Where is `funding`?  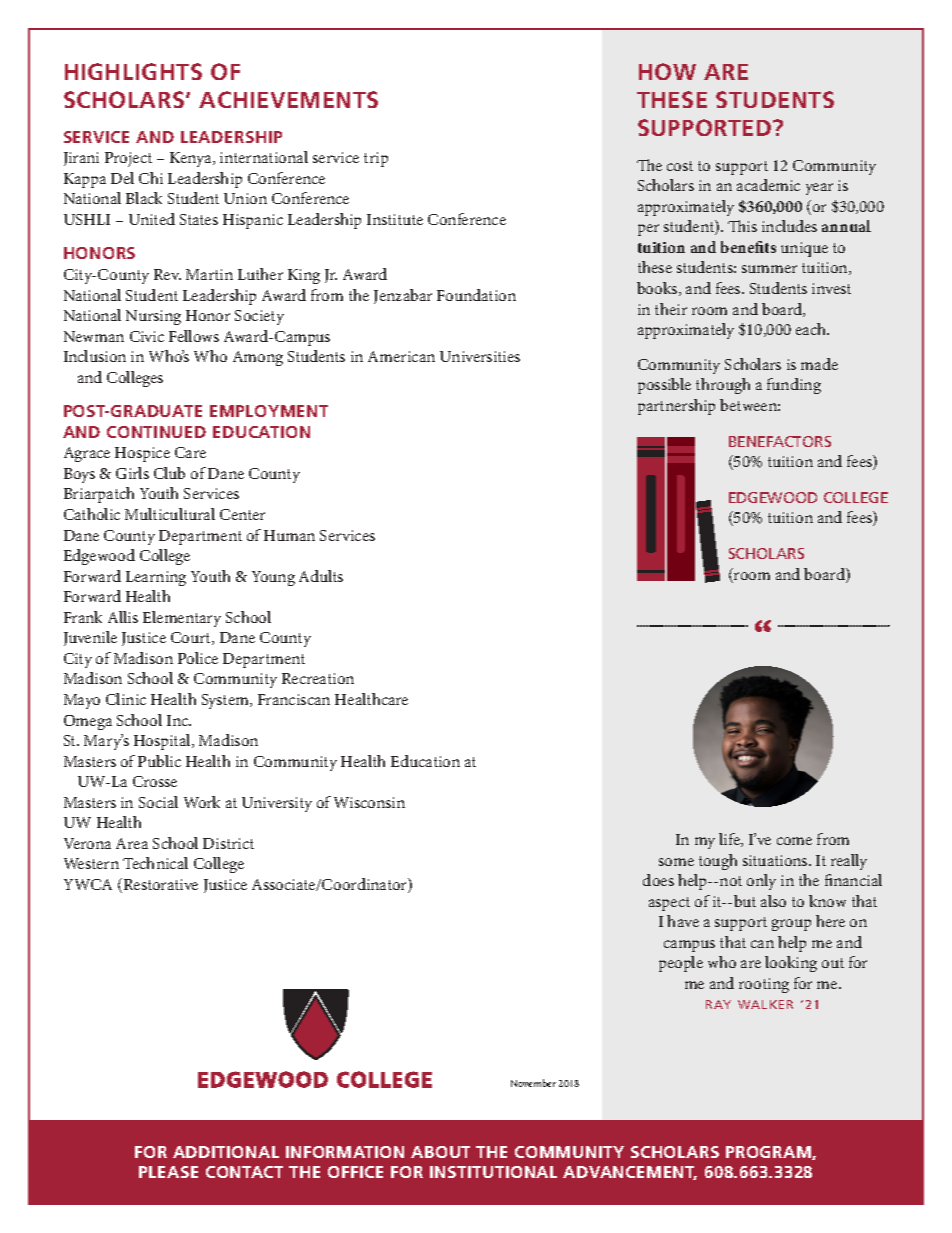
funding is located at coordinates (794, 386).
